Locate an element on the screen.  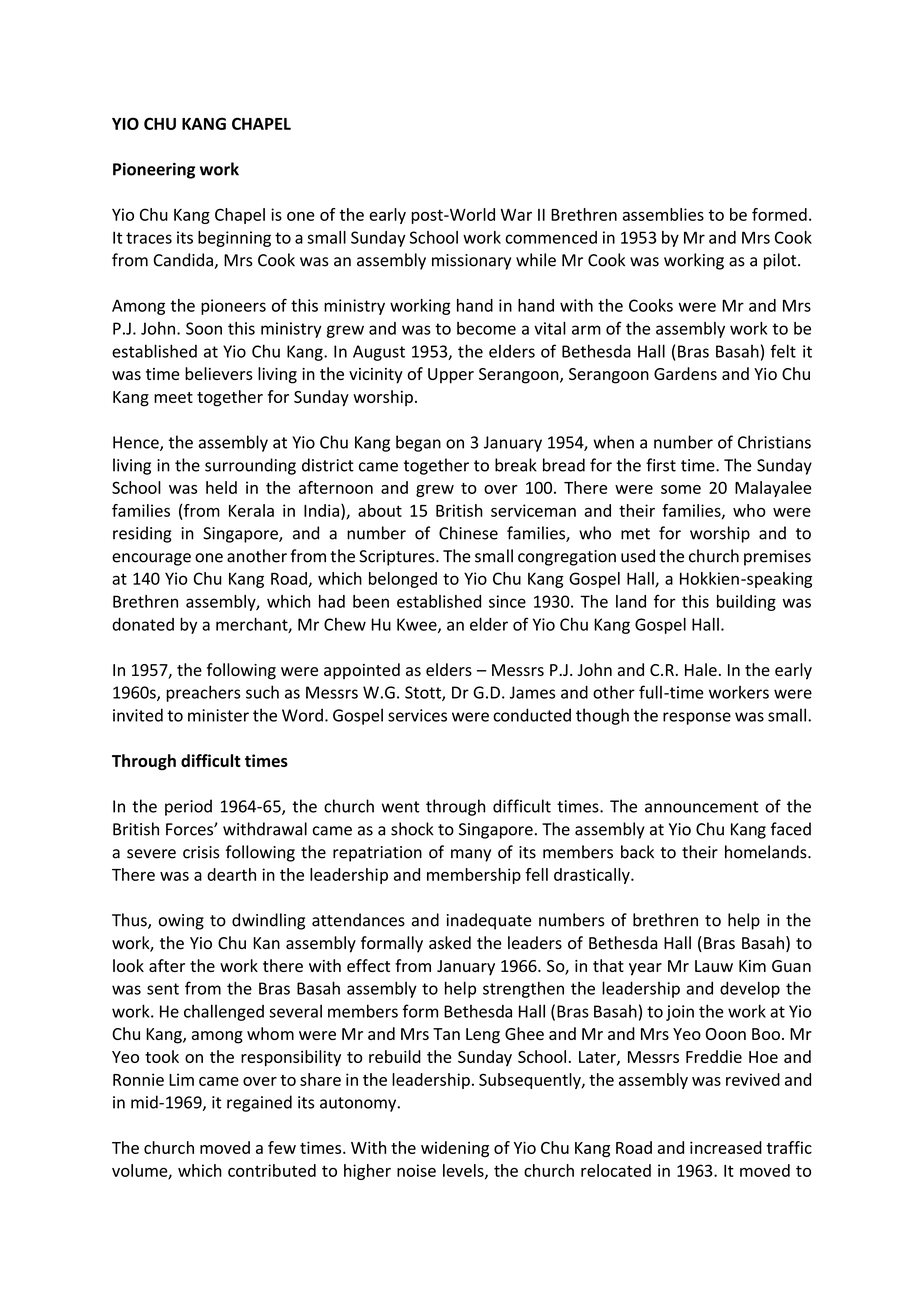
many is located at coordinates (471, 855).
